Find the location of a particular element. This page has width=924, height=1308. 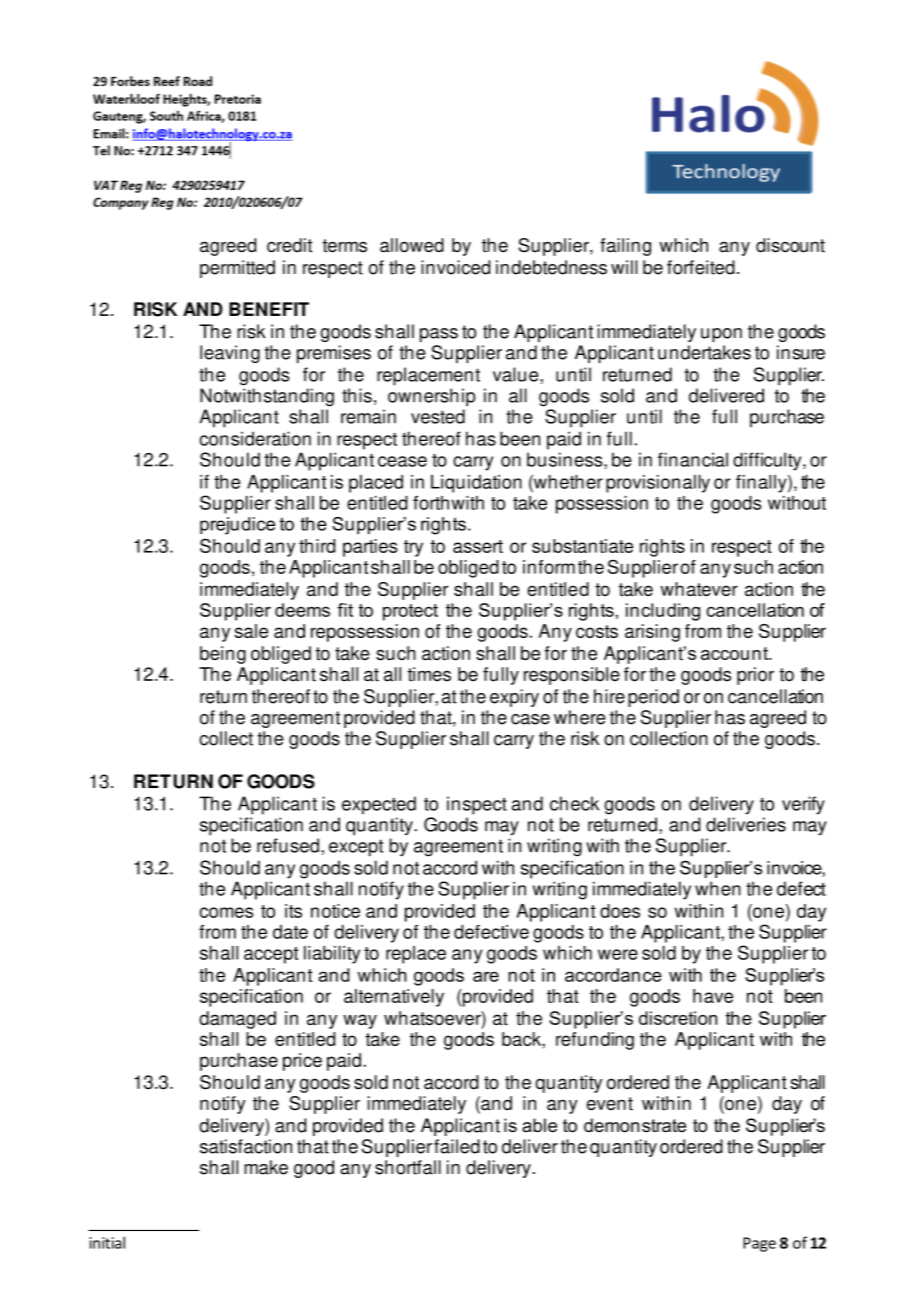

forfeited is located at coordinates (701, 267).
